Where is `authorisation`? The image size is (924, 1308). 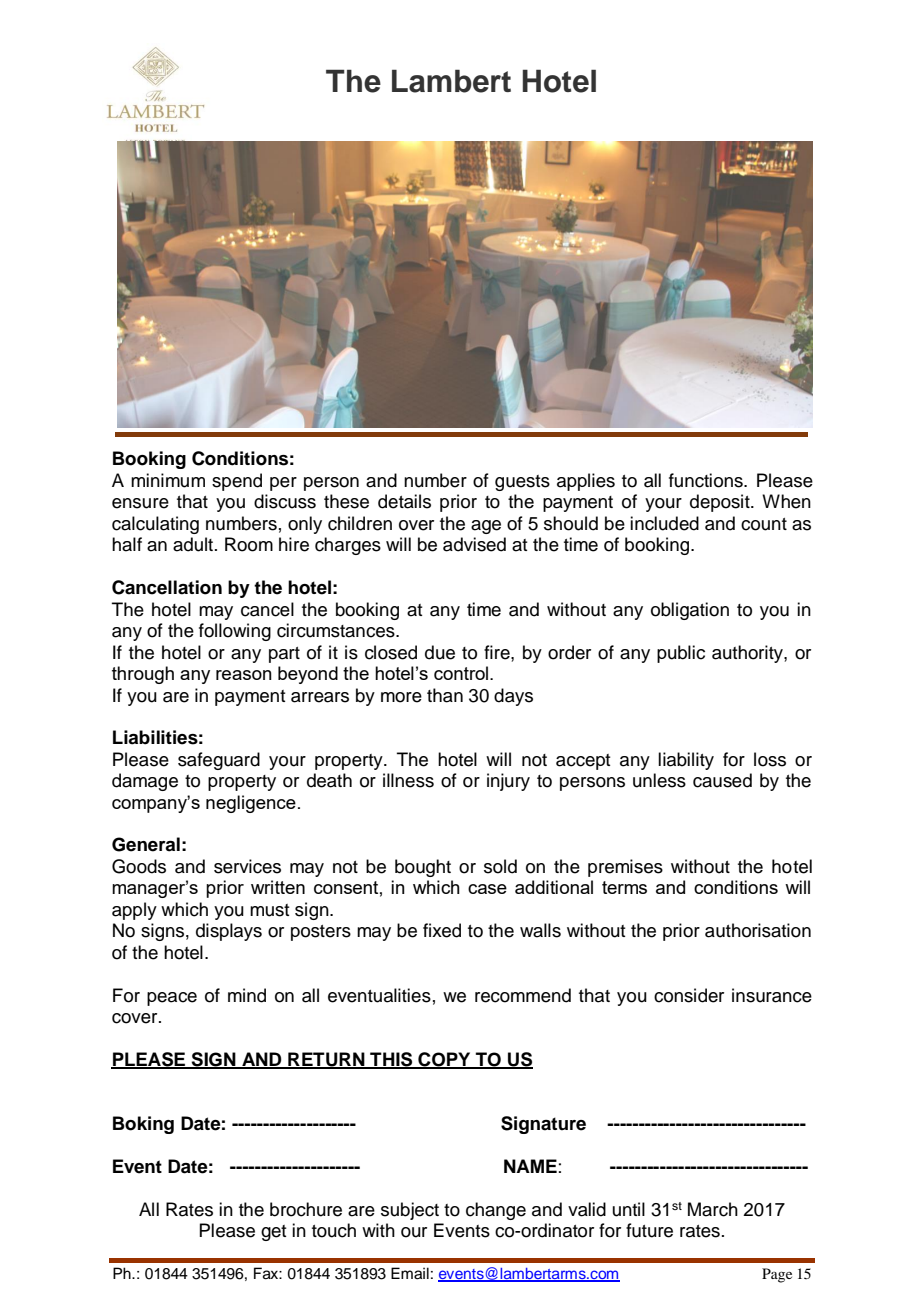
authorisation is located at coordinates (758, 930).
